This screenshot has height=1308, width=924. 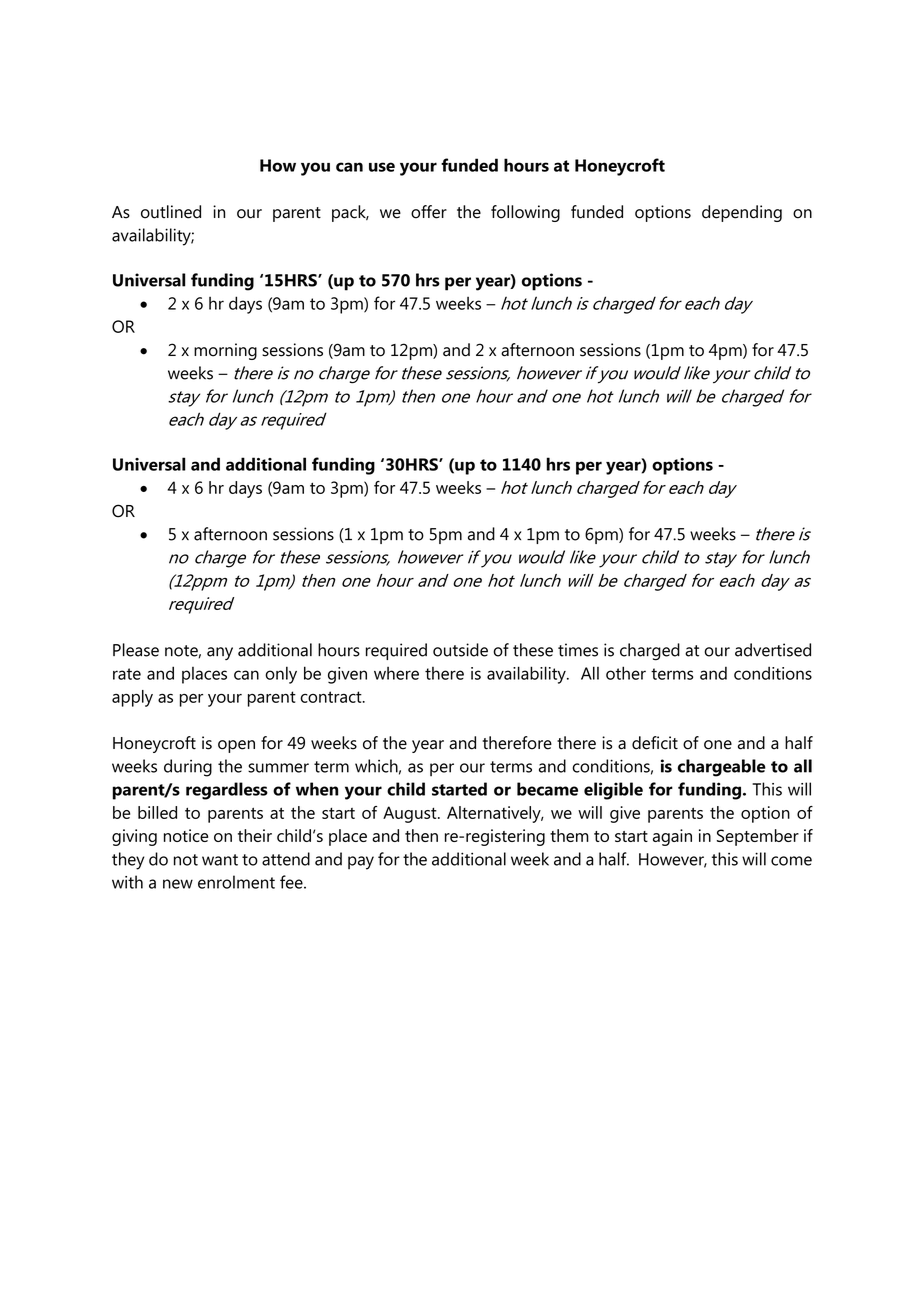 I want to click on offer, so click(x=429, y=212).
